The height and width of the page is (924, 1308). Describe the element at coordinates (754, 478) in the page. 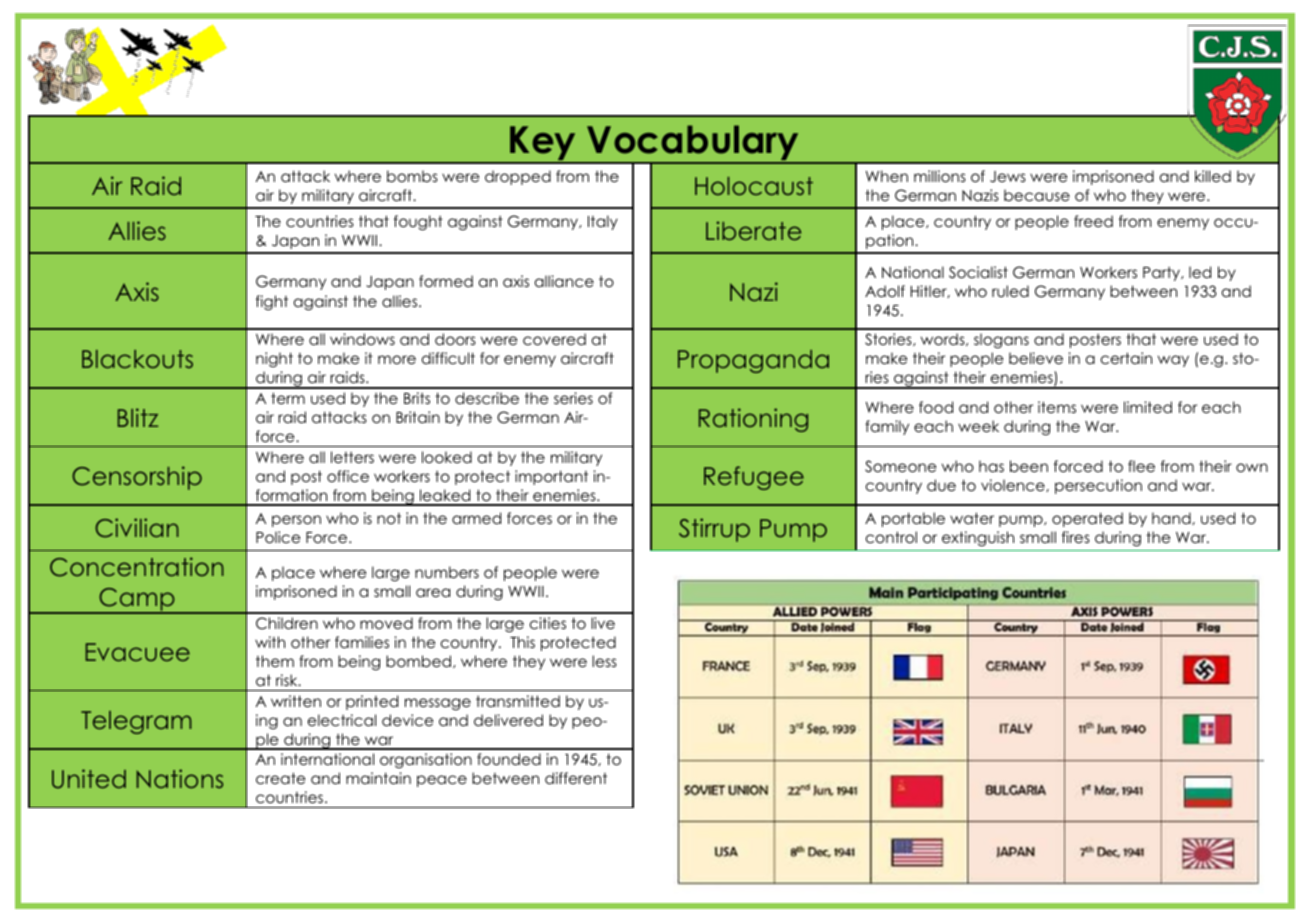

I see `Refugee` at that location.
